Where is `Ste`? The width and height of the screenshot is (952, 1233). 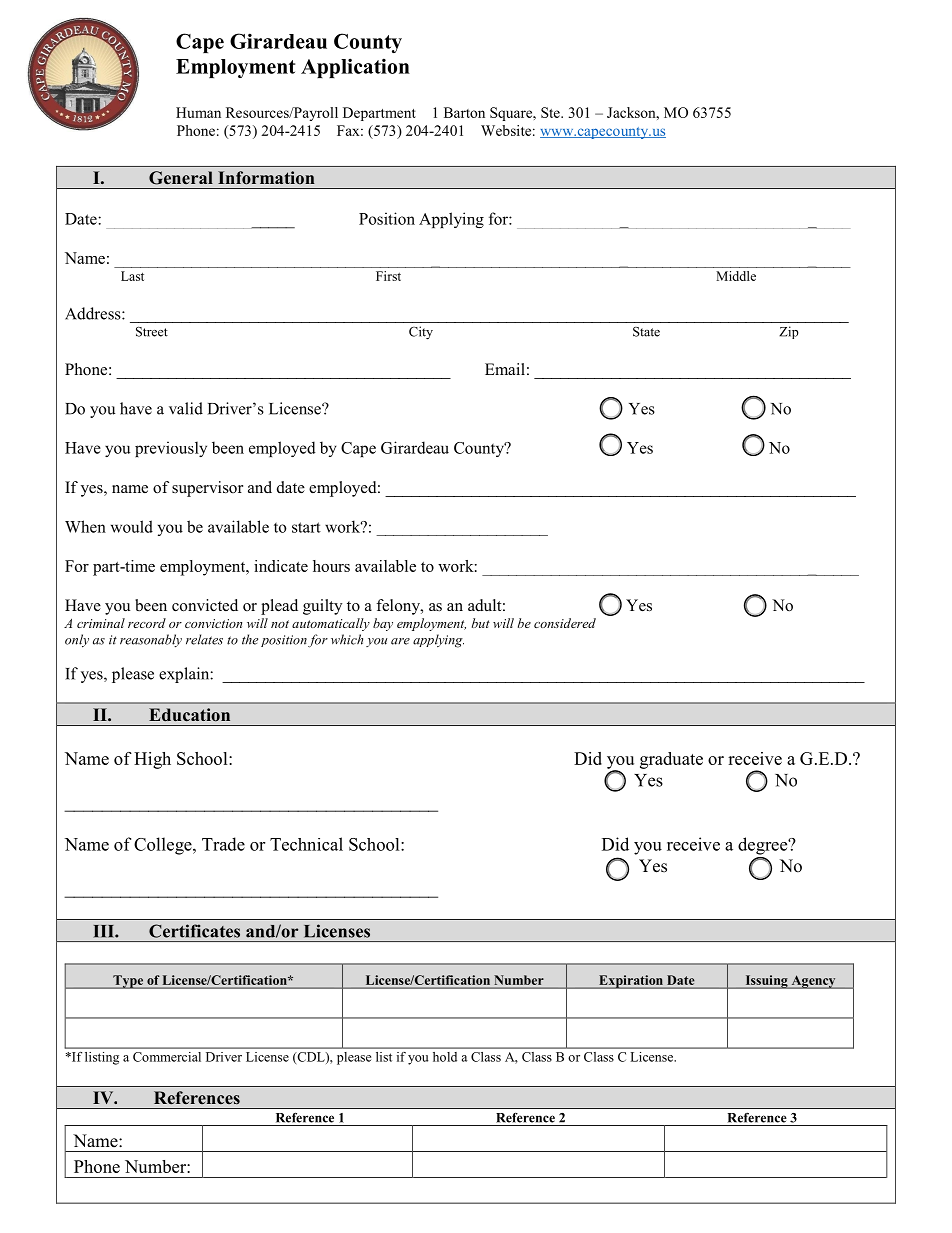
Ste is located at coordinates (551, 112).
